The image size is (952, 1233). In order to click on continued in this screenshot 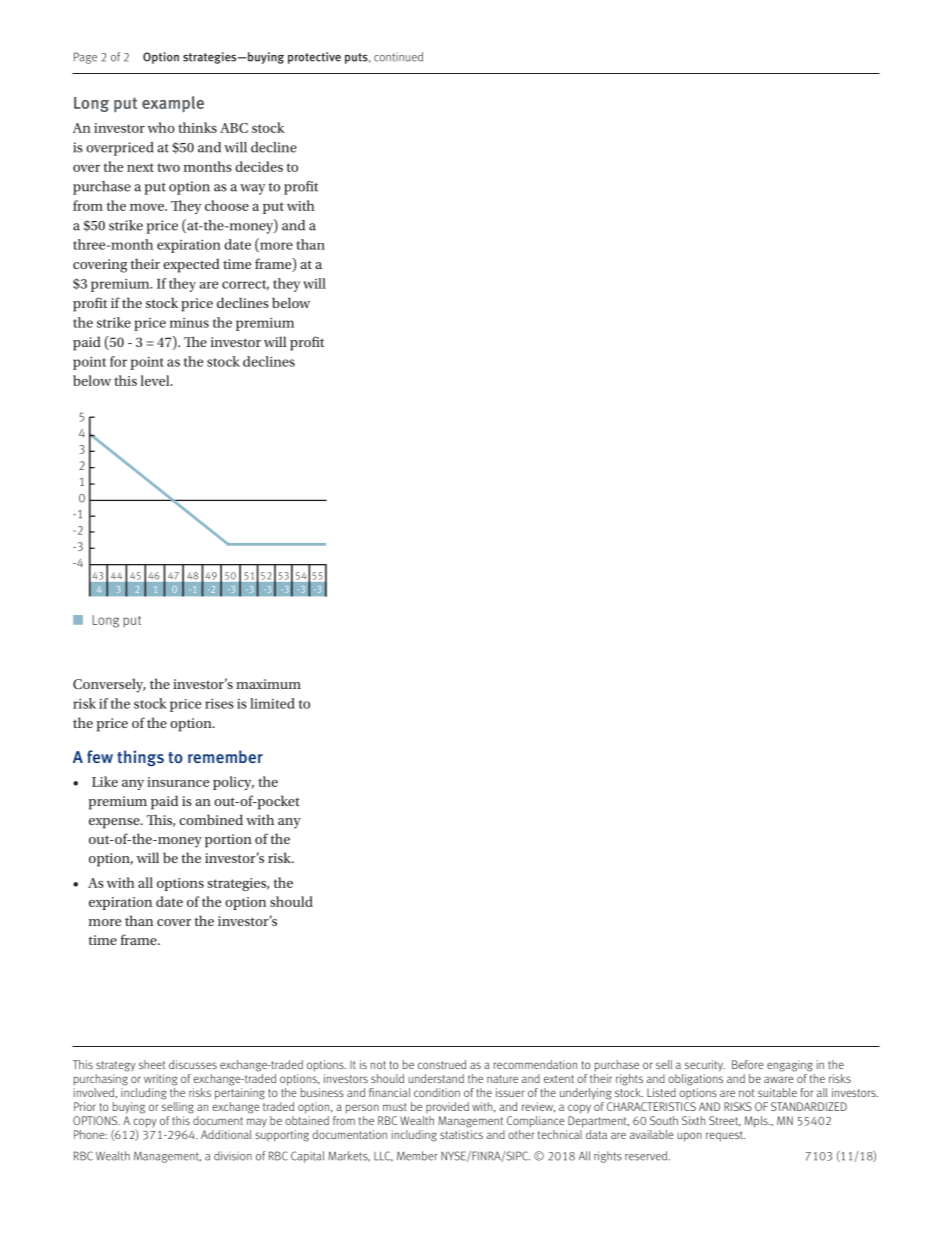, I will do `click(398, 57)`.
